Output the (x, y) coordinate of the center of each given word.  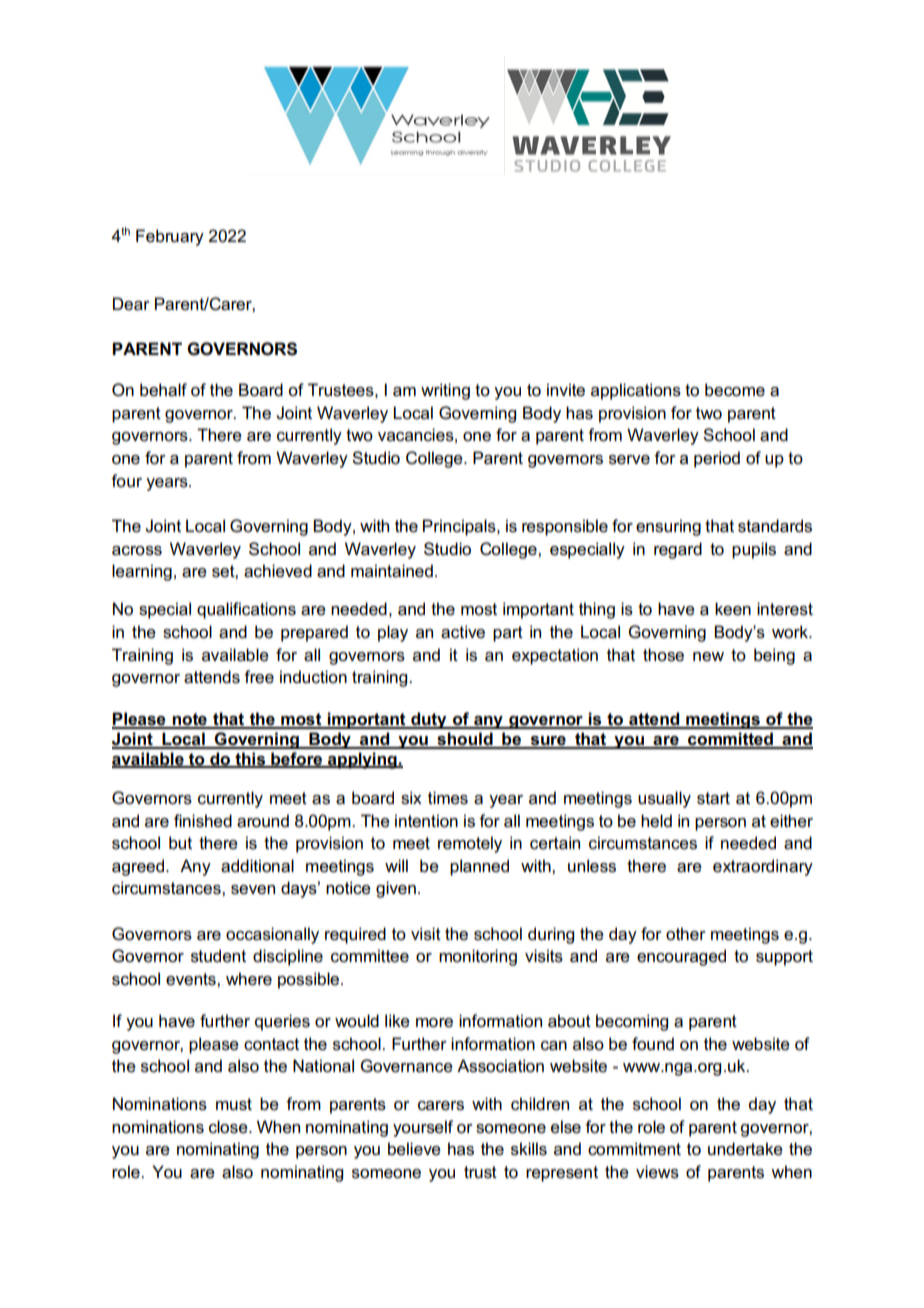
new (708, 657)
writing (445, 391)
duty (429, 720)
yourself (423, 1128)
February (170, 237)
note (190, 720)
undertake (745, 1149)
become (735, 390)
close (229, 1127)
